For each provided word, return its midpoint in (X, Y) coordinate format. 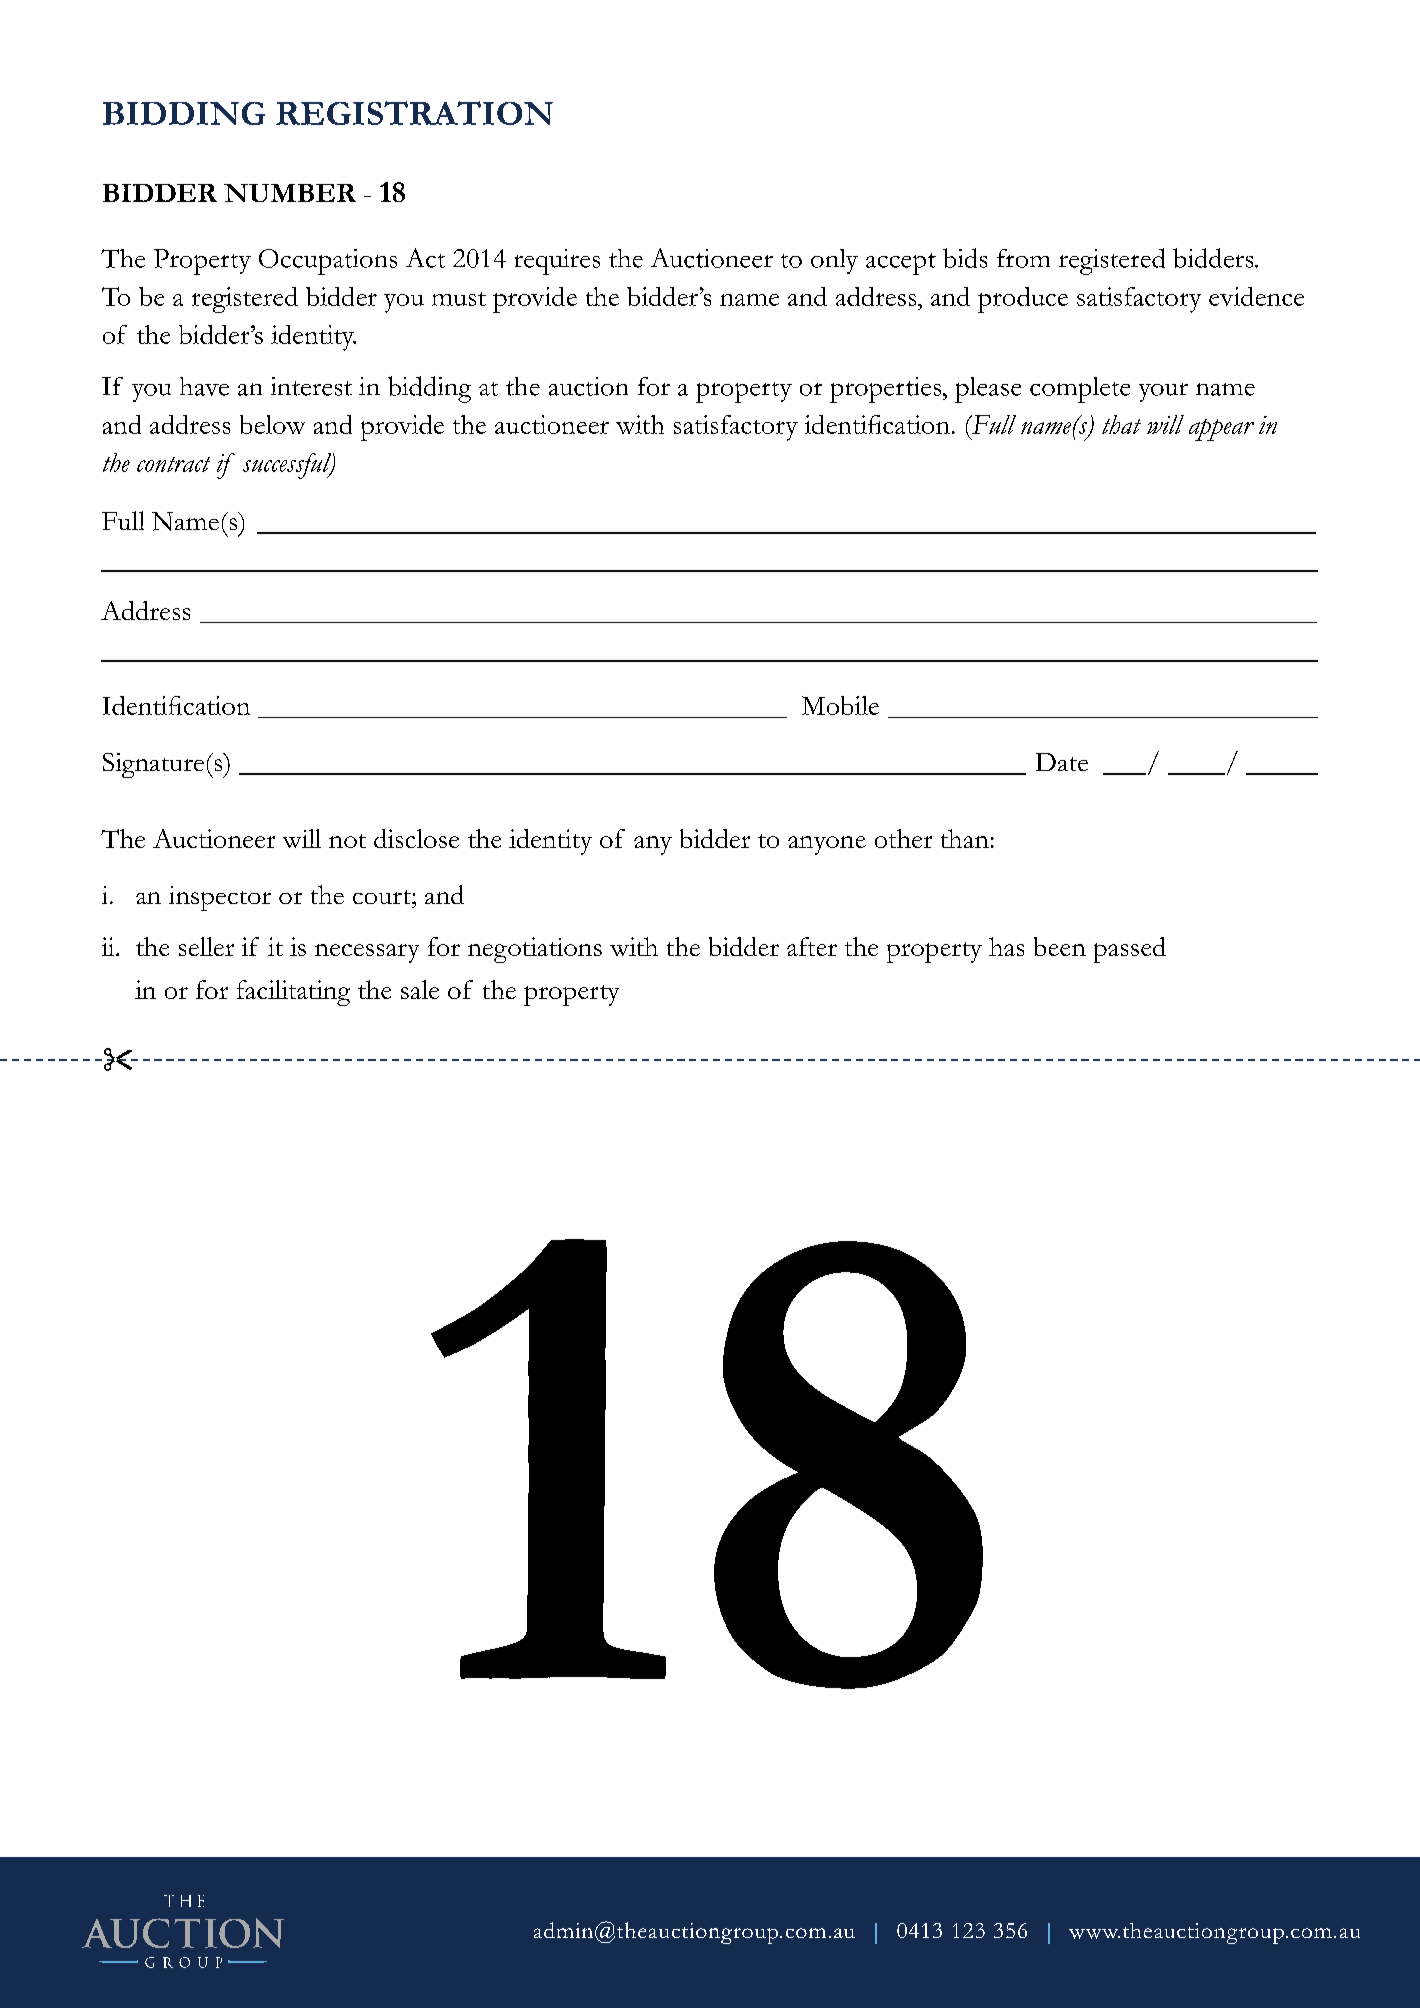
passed (1130, 950)
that (1121, 424)
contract (173, 464)
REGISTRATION (414, 113)
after (812, 946)
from (1023, 258)
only (834, 261)
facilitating (293, 993)
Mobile (840, 705)
